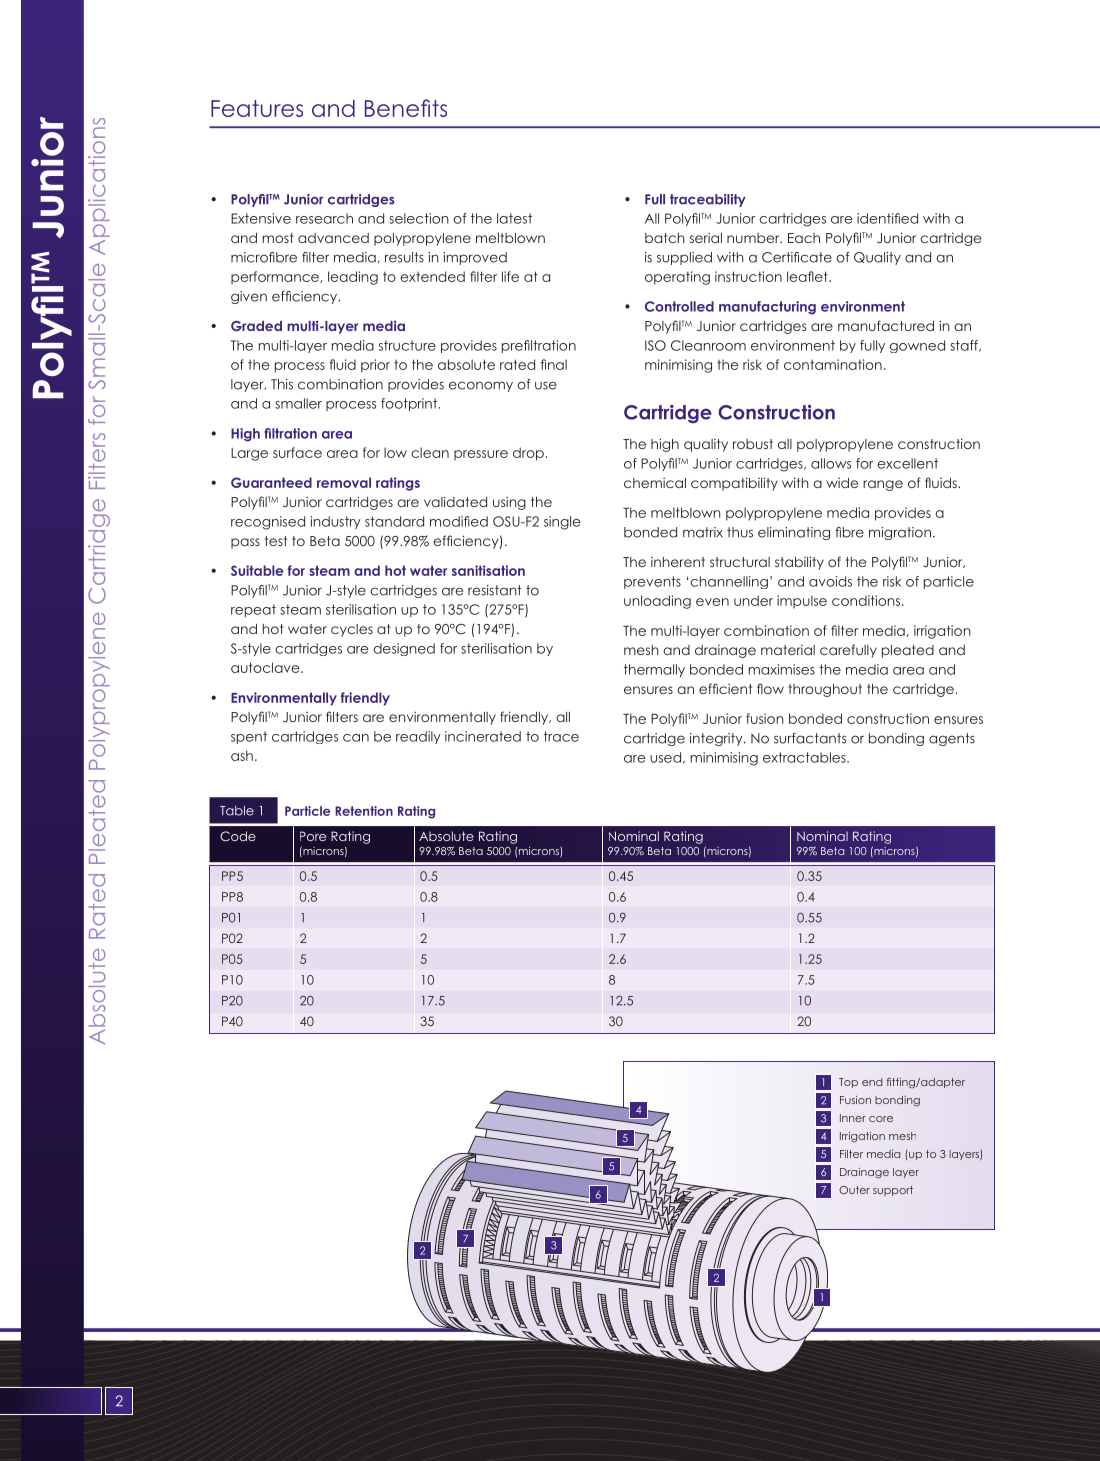  Describe the element at coordinates (665, 757) in the document. I see `used` at that location.
